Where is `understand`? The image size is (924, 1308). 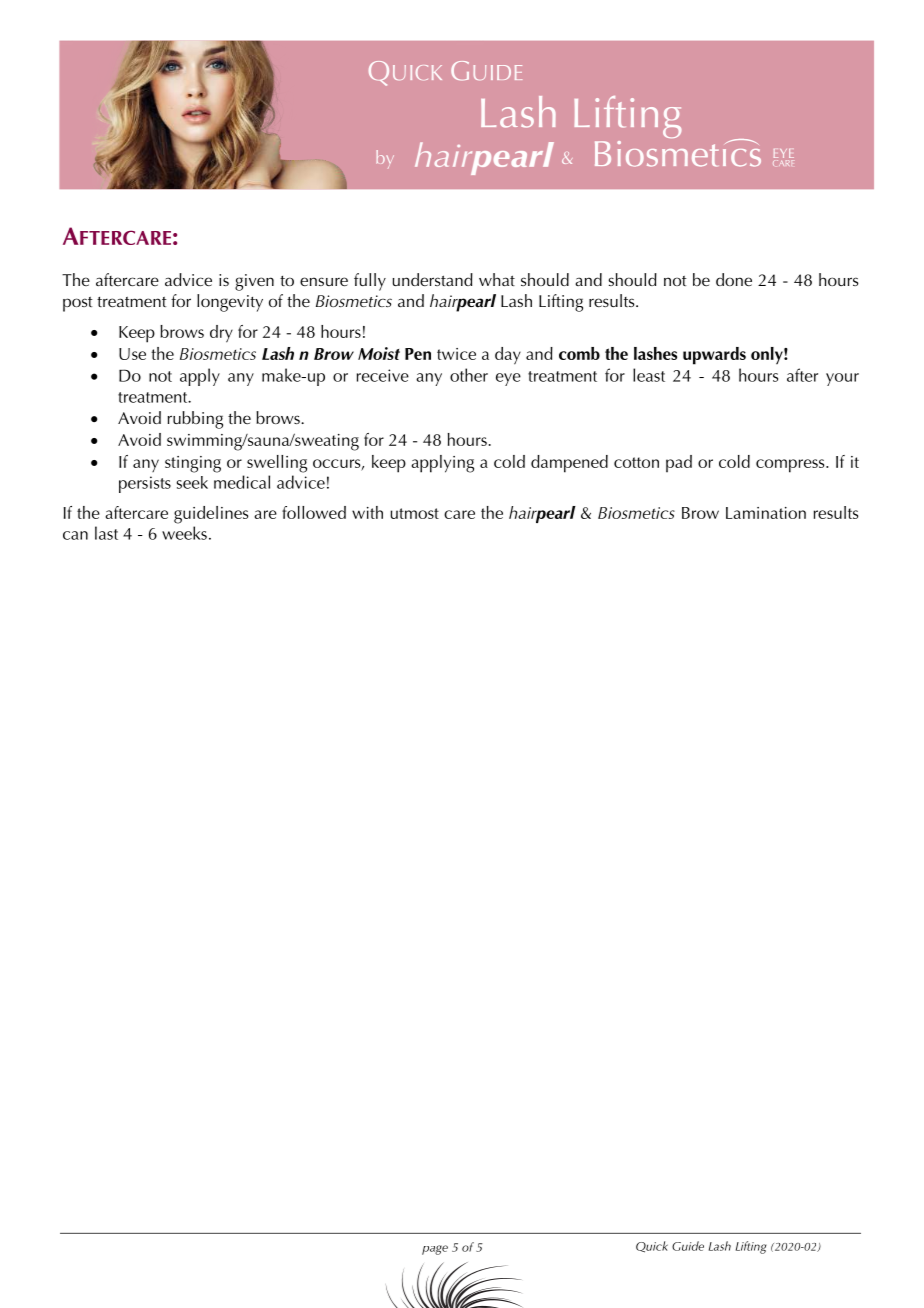
understand is located at coordinates (433, 279).
